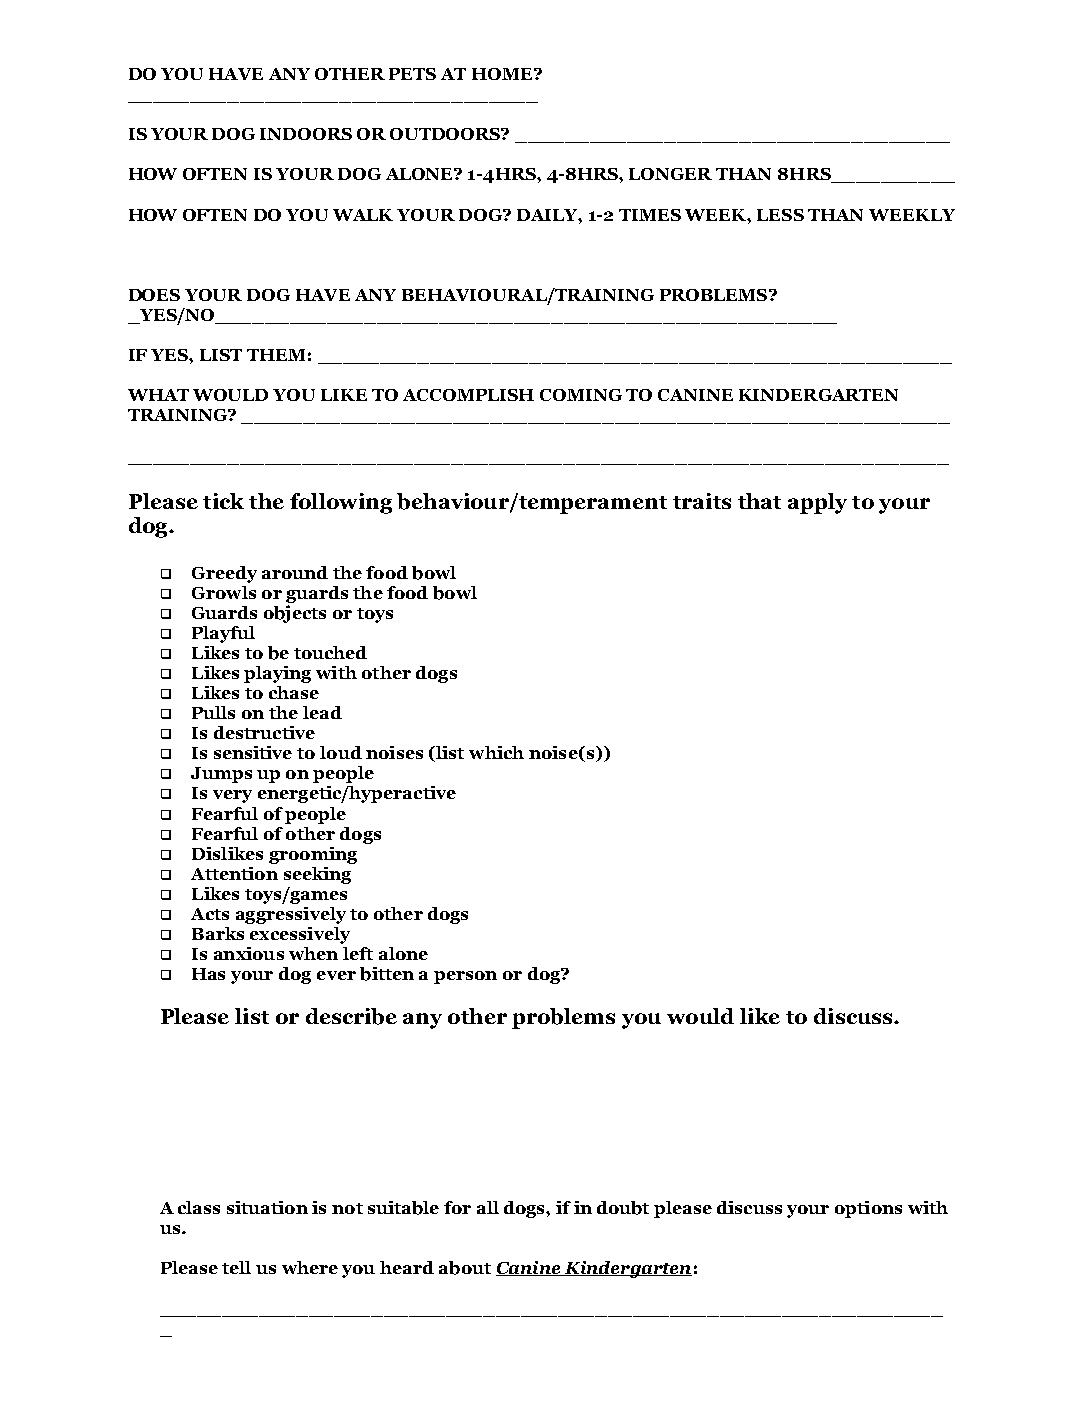  I want to click on which, so click(496, 752).
